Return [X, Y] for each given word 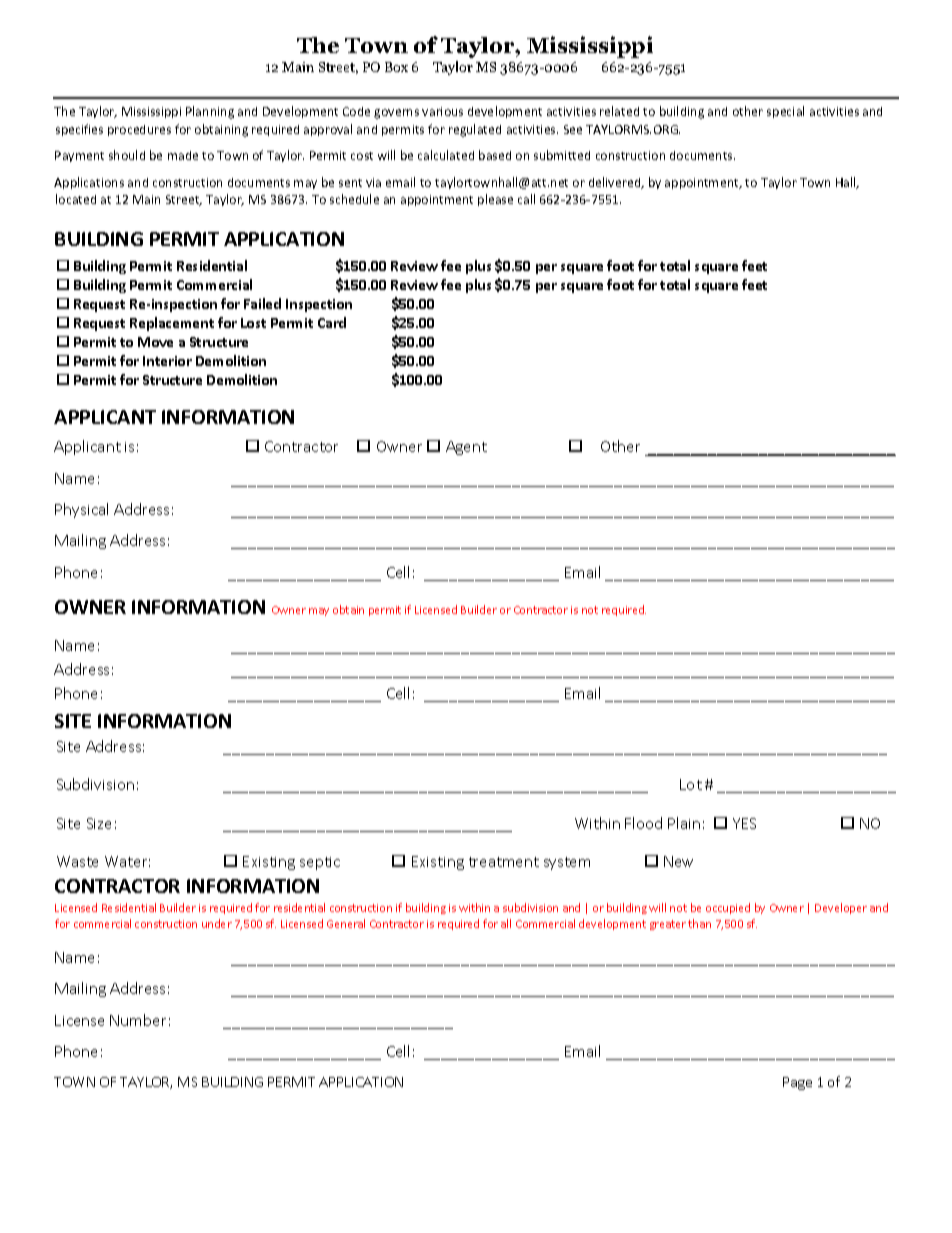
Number [138, 1020]
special [785, 112]
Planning [210, 112]
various [442, 111]
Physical [81, 510]
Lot [691, 784]
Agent [466, 448]
